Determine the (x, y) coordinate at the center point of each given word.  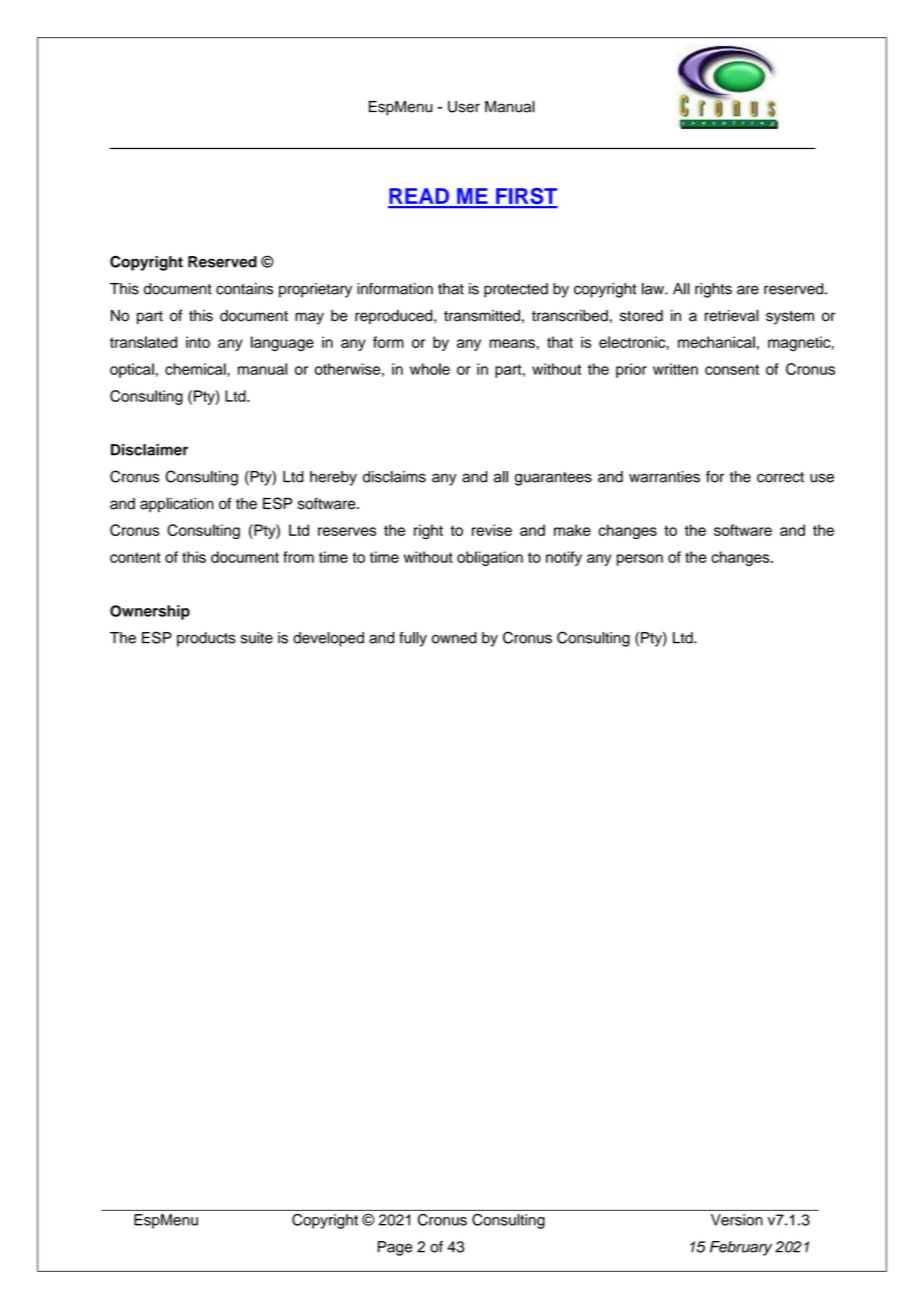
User (464, 107)
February (741, 1248)
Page (395, 1248)
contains (244, 289)
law (654, 289)
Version (737, 1220)
